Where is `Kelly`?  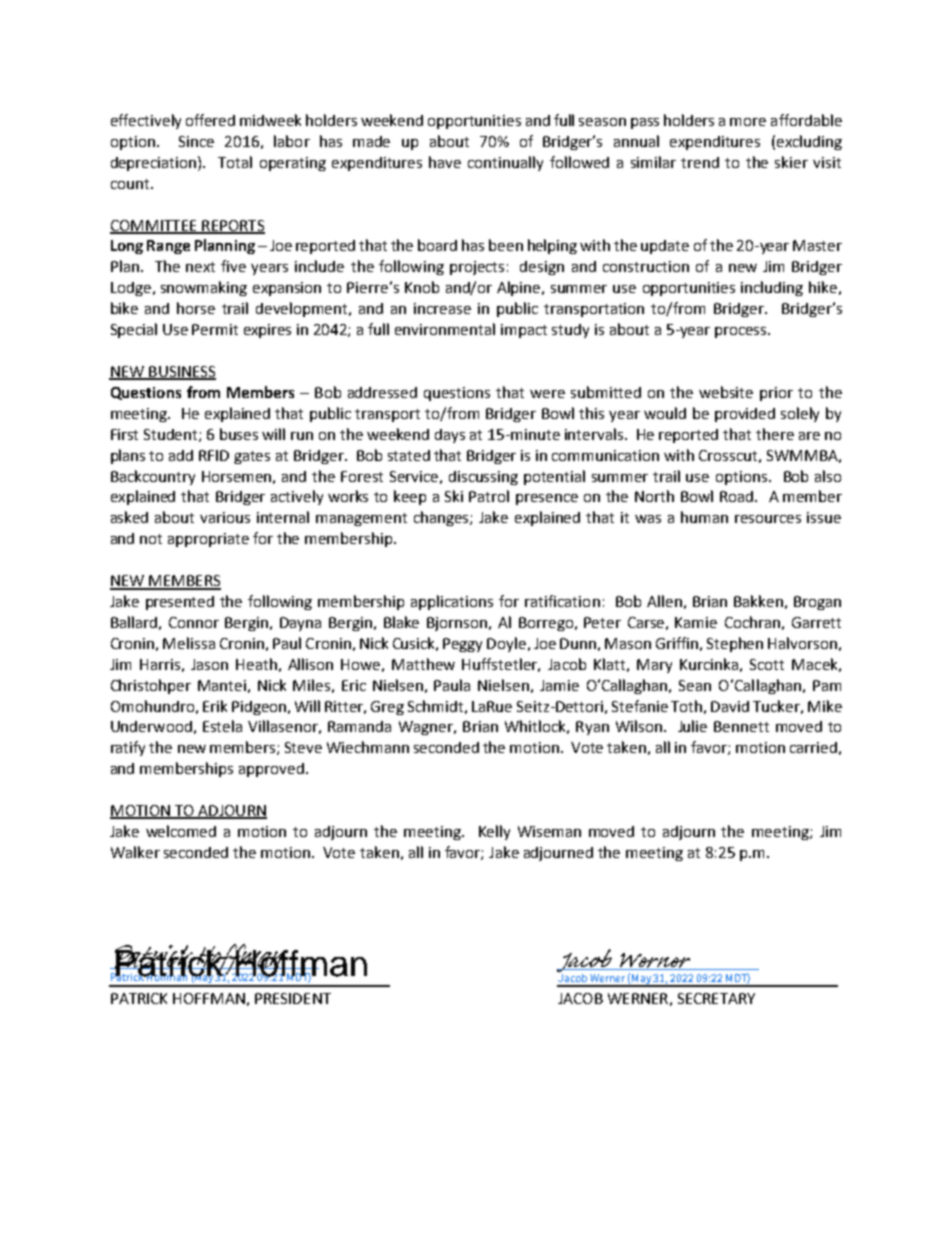
Kelly is located at coordinates (494, 832).
